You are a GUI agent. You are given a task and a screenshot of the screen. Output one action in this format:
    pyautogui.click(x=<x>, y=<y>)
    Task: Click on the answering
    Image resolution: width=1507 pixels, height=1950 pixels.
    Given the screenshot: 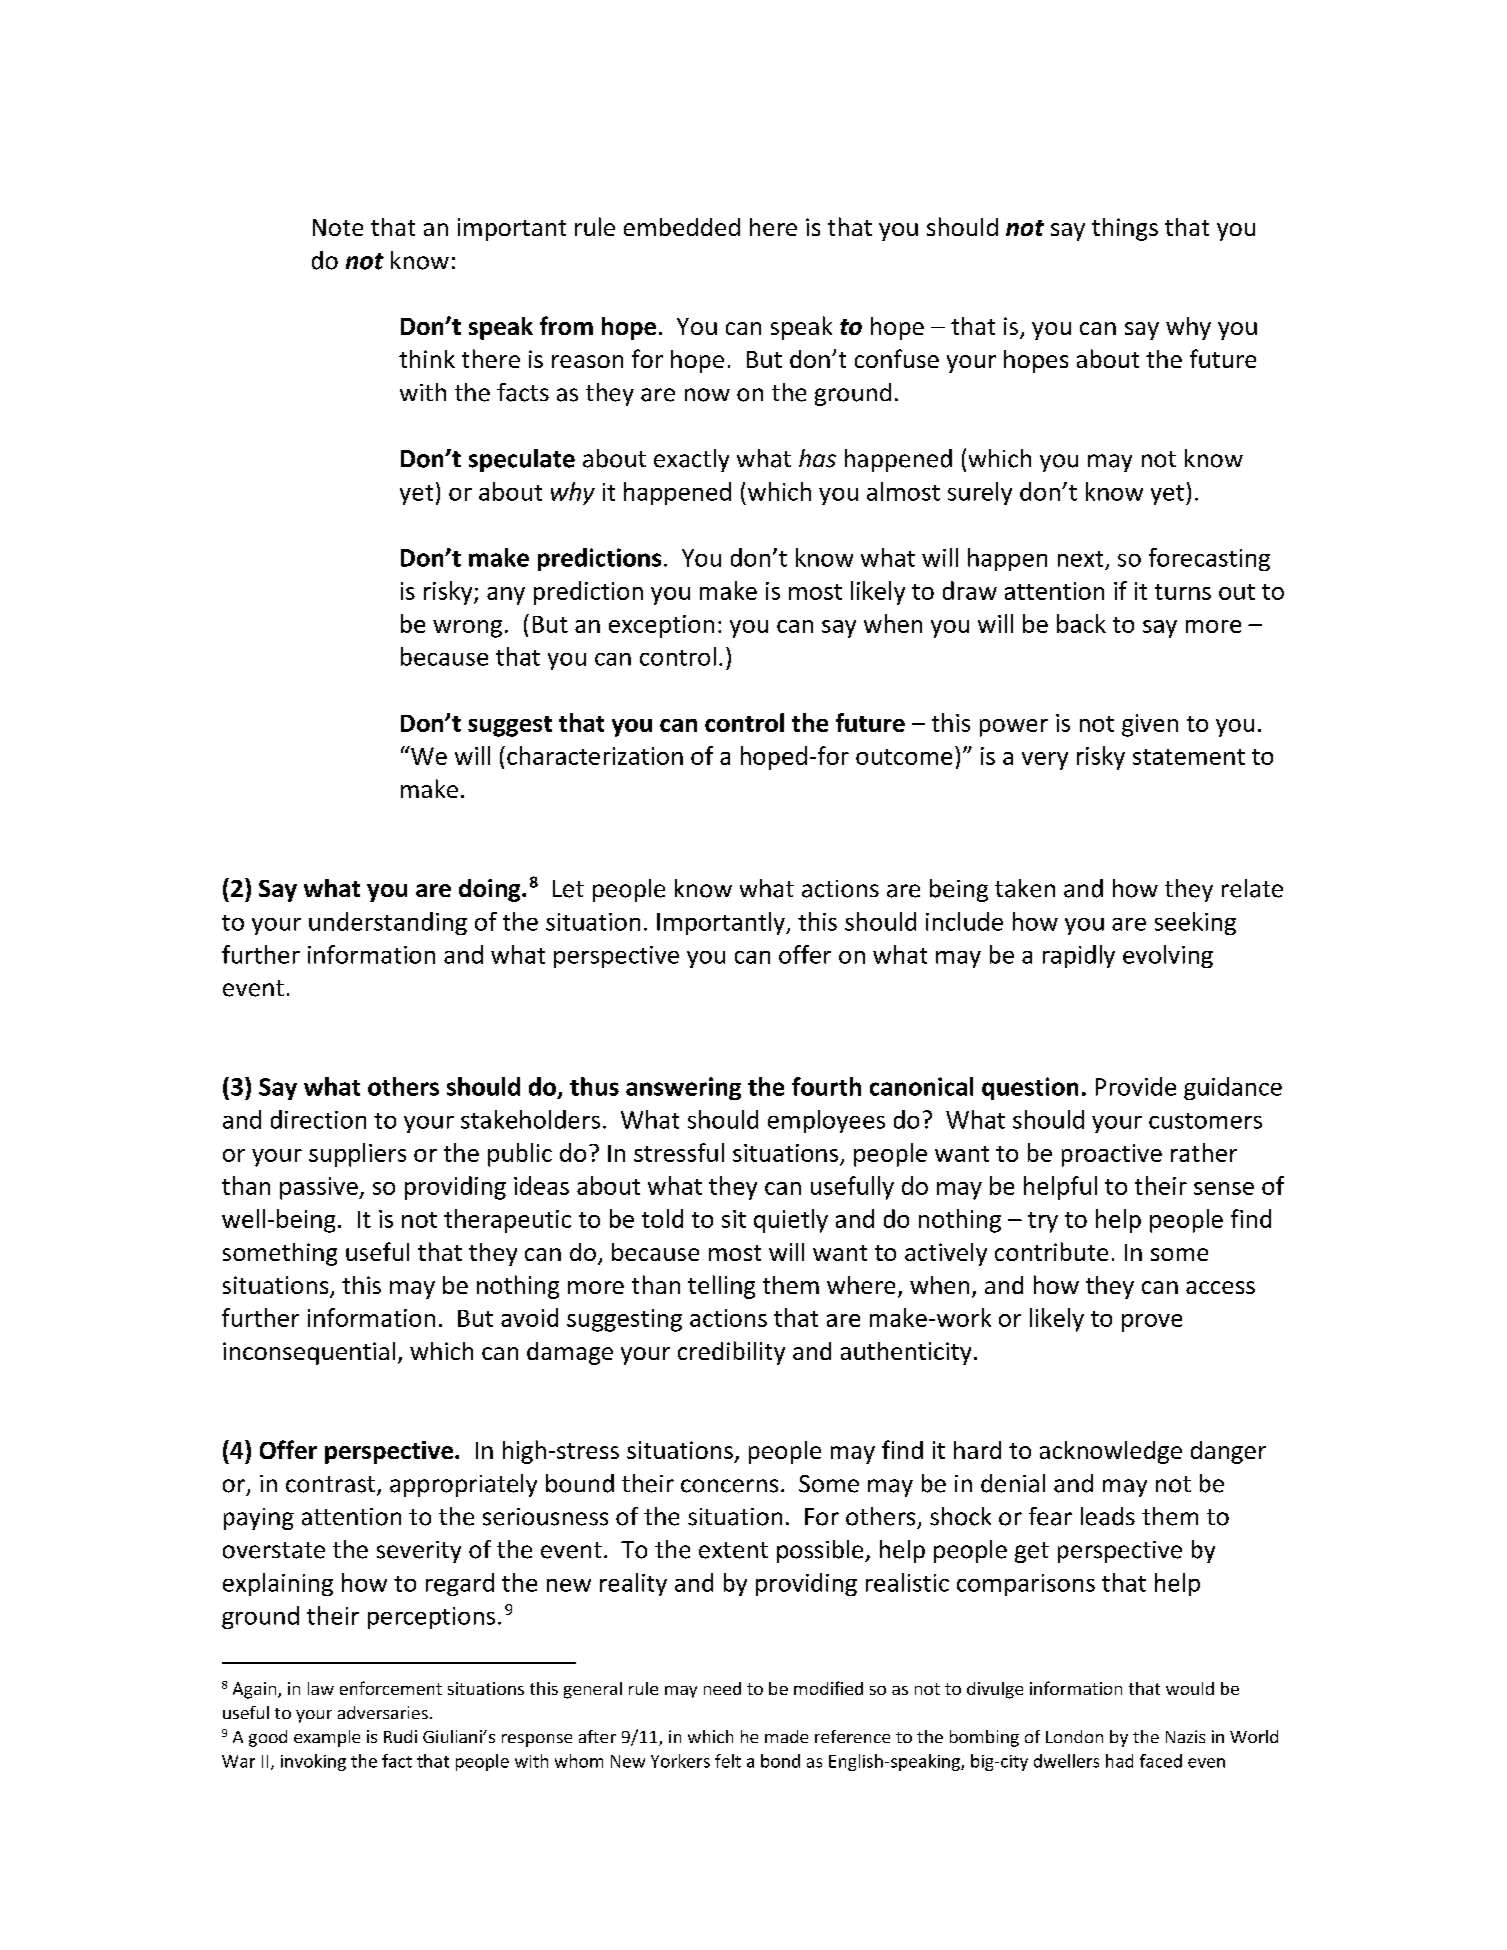 What is the action you would take?
    pyautogui.click(x=683, y=1088)
